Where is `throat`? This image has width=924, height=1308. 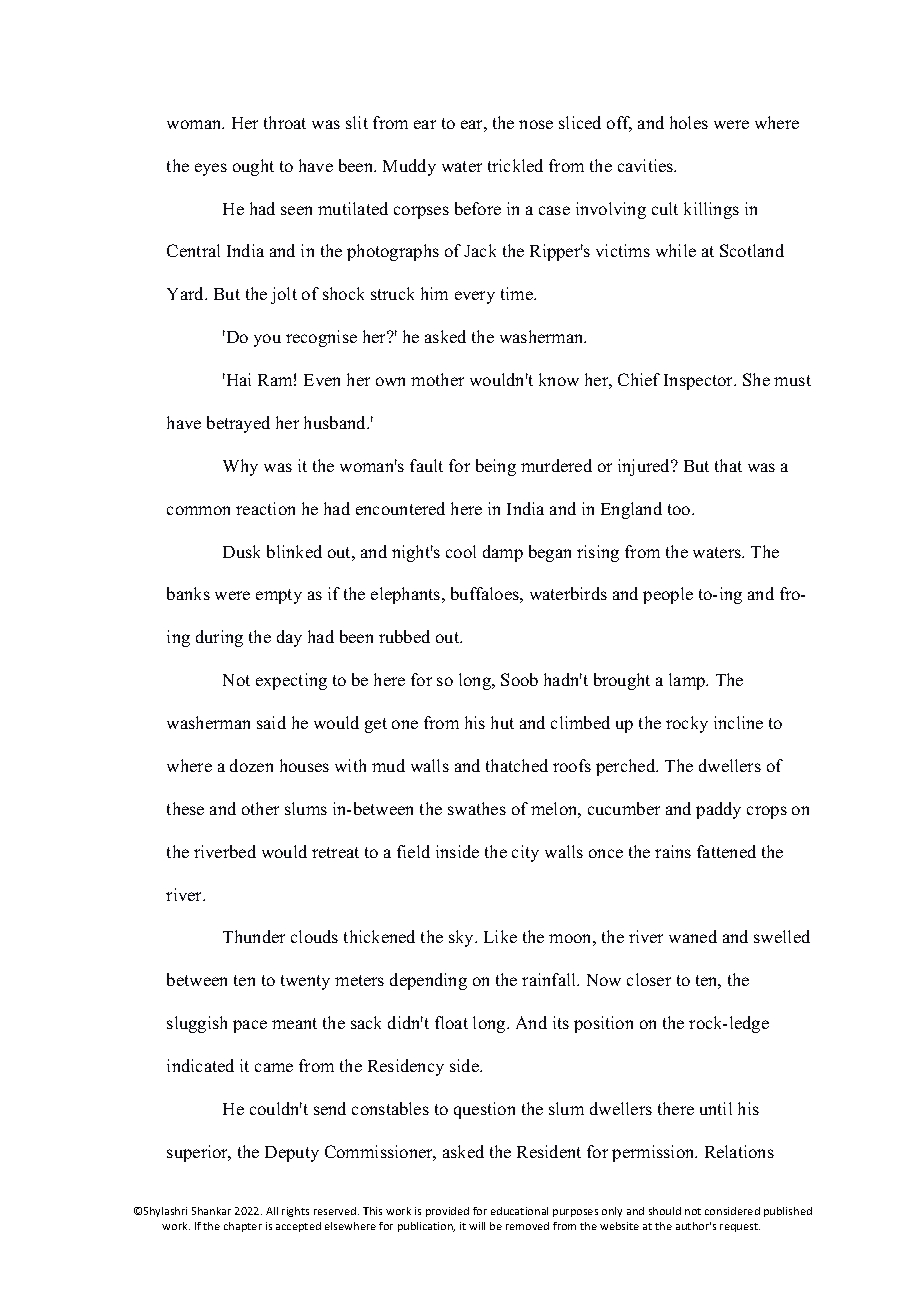
throat is located at coordinates (285, 122).
